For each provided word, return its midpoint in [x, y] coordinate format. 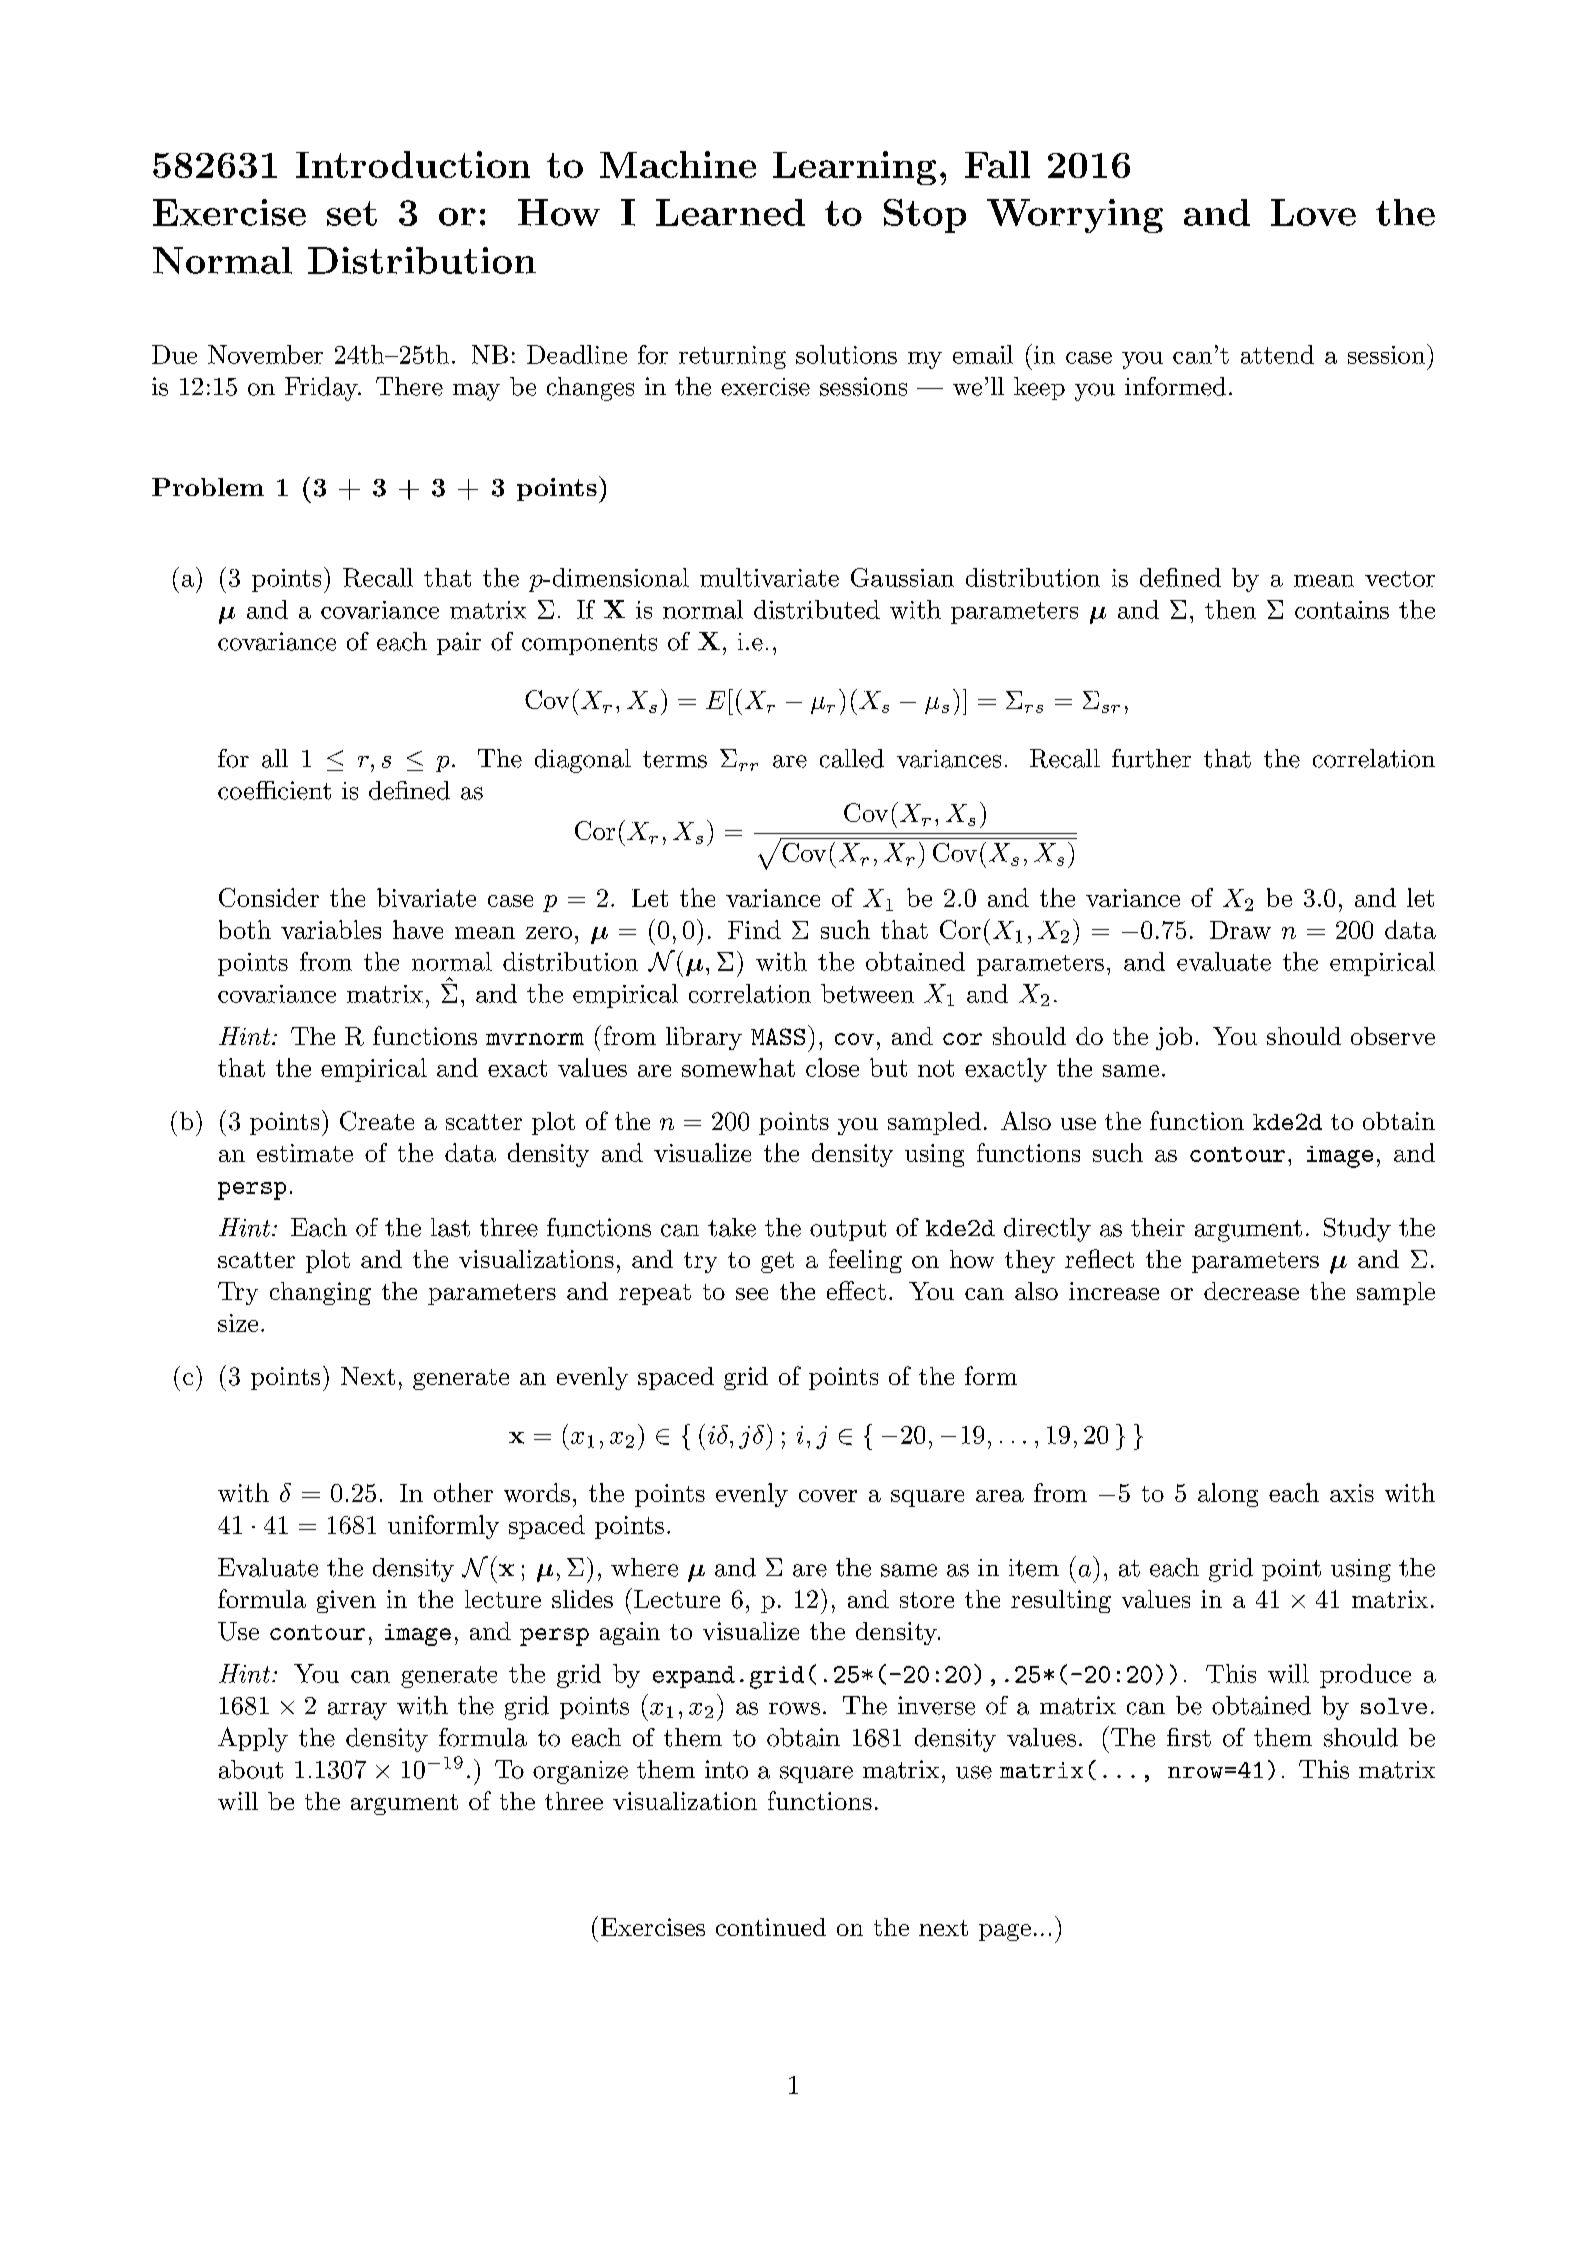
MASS [778, 1036]
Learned [730, 212]
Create [377, 1121]
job [1174, 1038]
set [352, 213]
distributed [817, 609]
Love [1313, 212]
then [1230, 609]
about [251, 1769]
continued [771, 1927]
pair [459, 643]
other [463, 1492]
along [1228, 1495]
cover [828, 1496]
